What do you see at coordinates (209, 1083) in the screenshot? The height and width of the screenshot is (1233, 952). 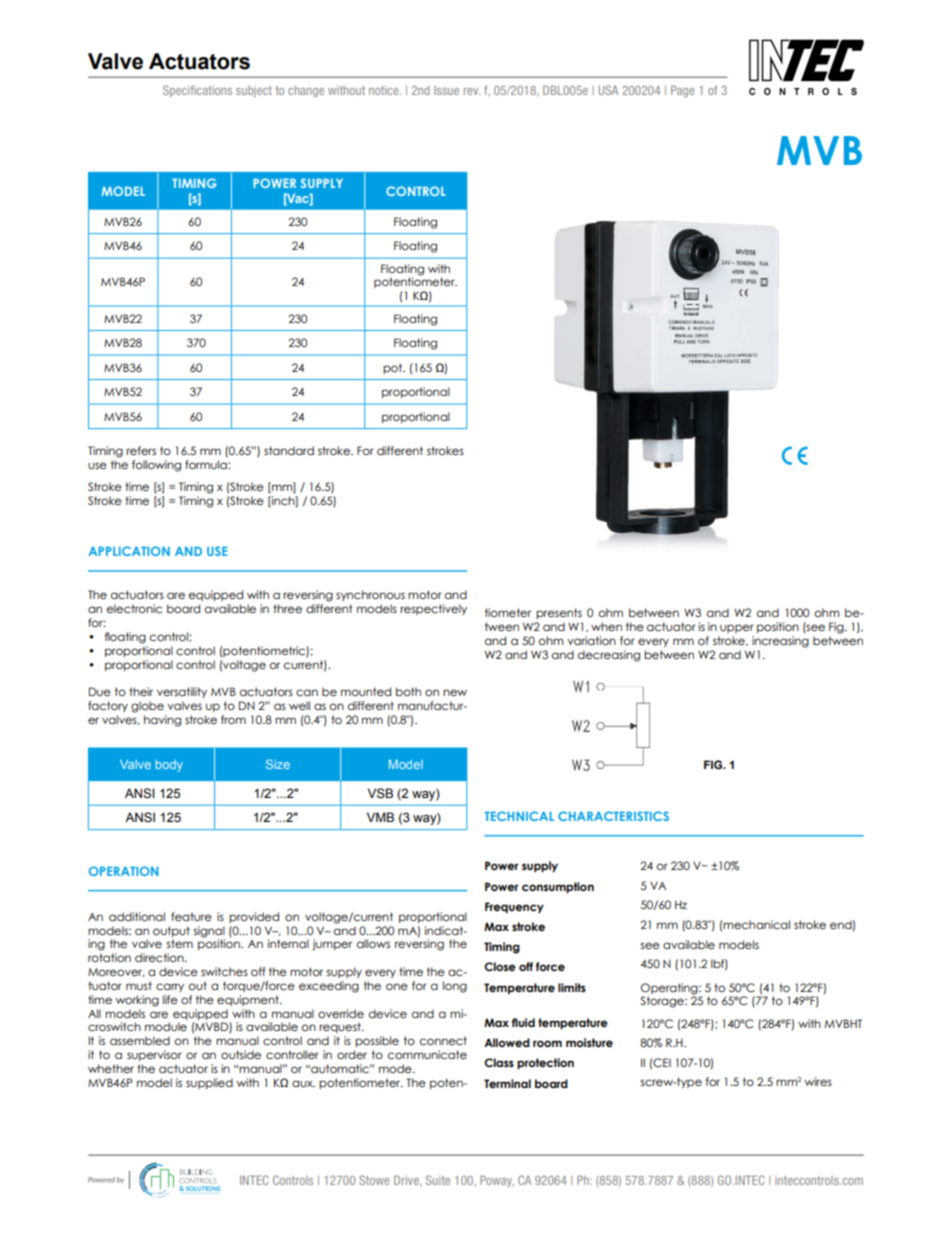 I see `supplied` at bounding box center [209, 1083].
